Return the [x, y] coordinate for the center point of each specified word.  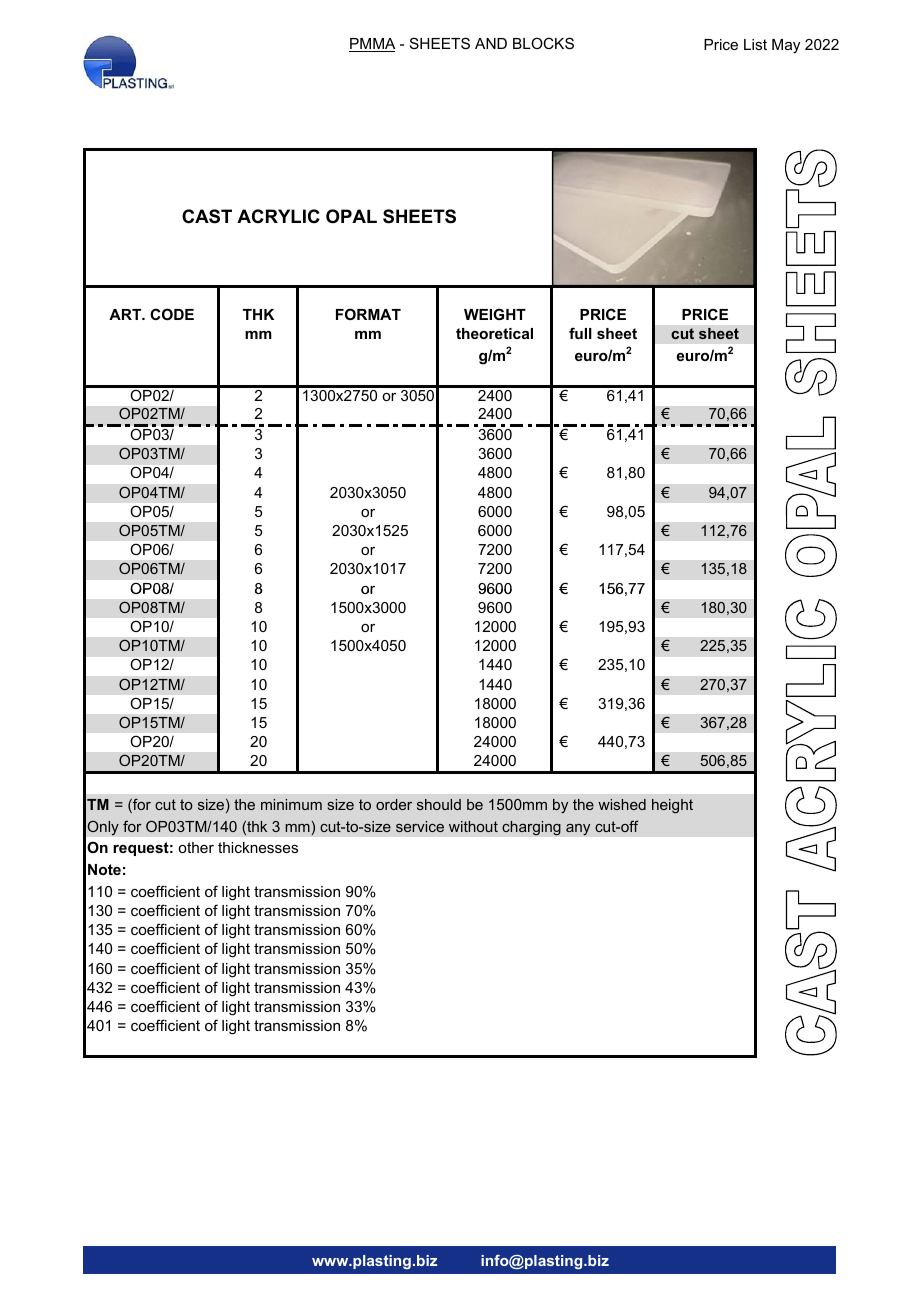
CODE [172, 314]
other [196, 847]
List [755, 44]
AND [491, 43]
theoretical [494, 333]
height [672, 806]
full [580, 333]
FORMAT [368, 314]
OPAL [351, 216]
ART [126, 314]
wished [622, 804]
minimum [291, 804]
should [439, 804]
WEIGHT [495, 314]
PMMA [372, 45]
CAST [207, 216]
